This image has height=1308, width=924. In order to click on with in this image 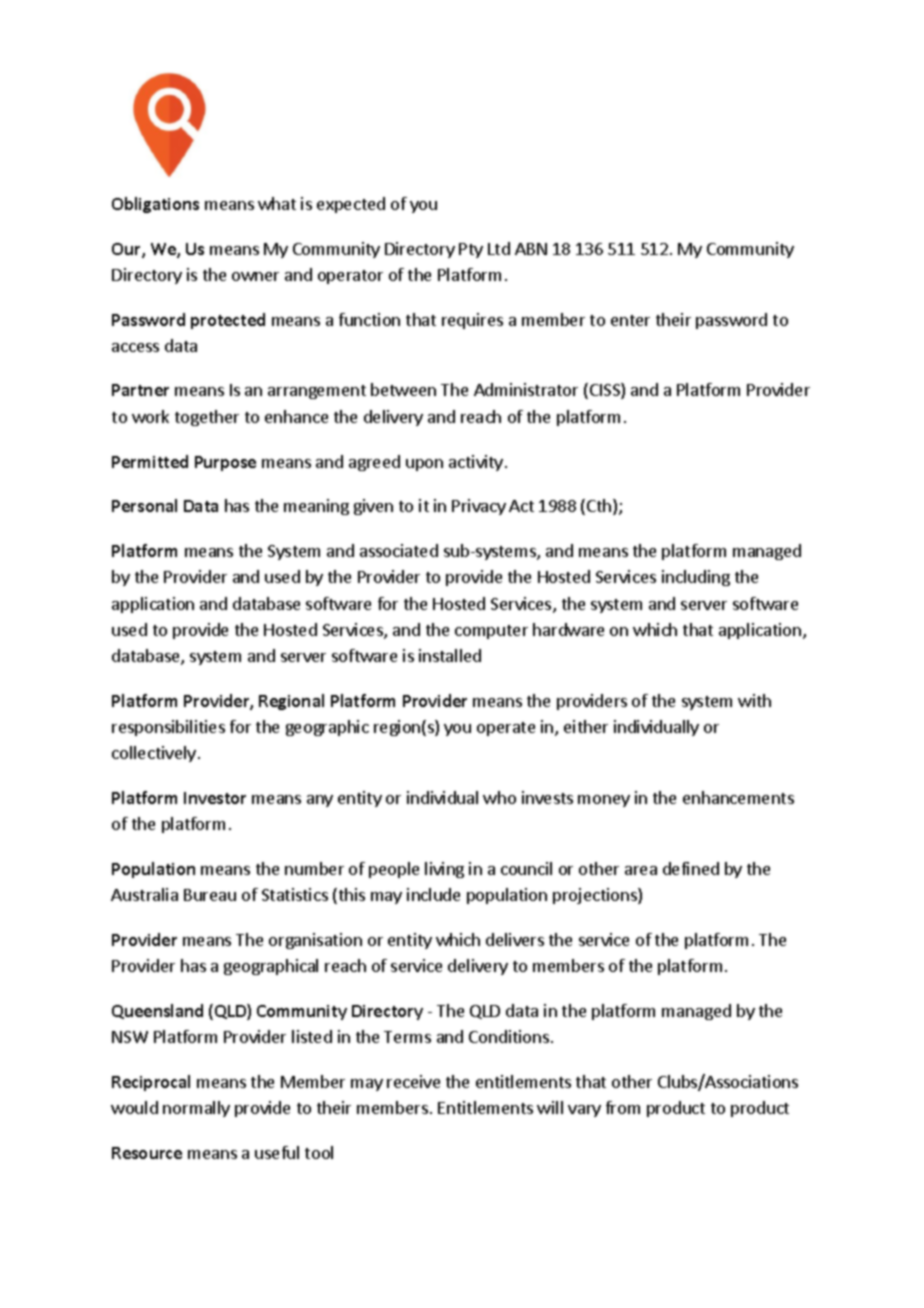, I will do `click(754, 700)`.
